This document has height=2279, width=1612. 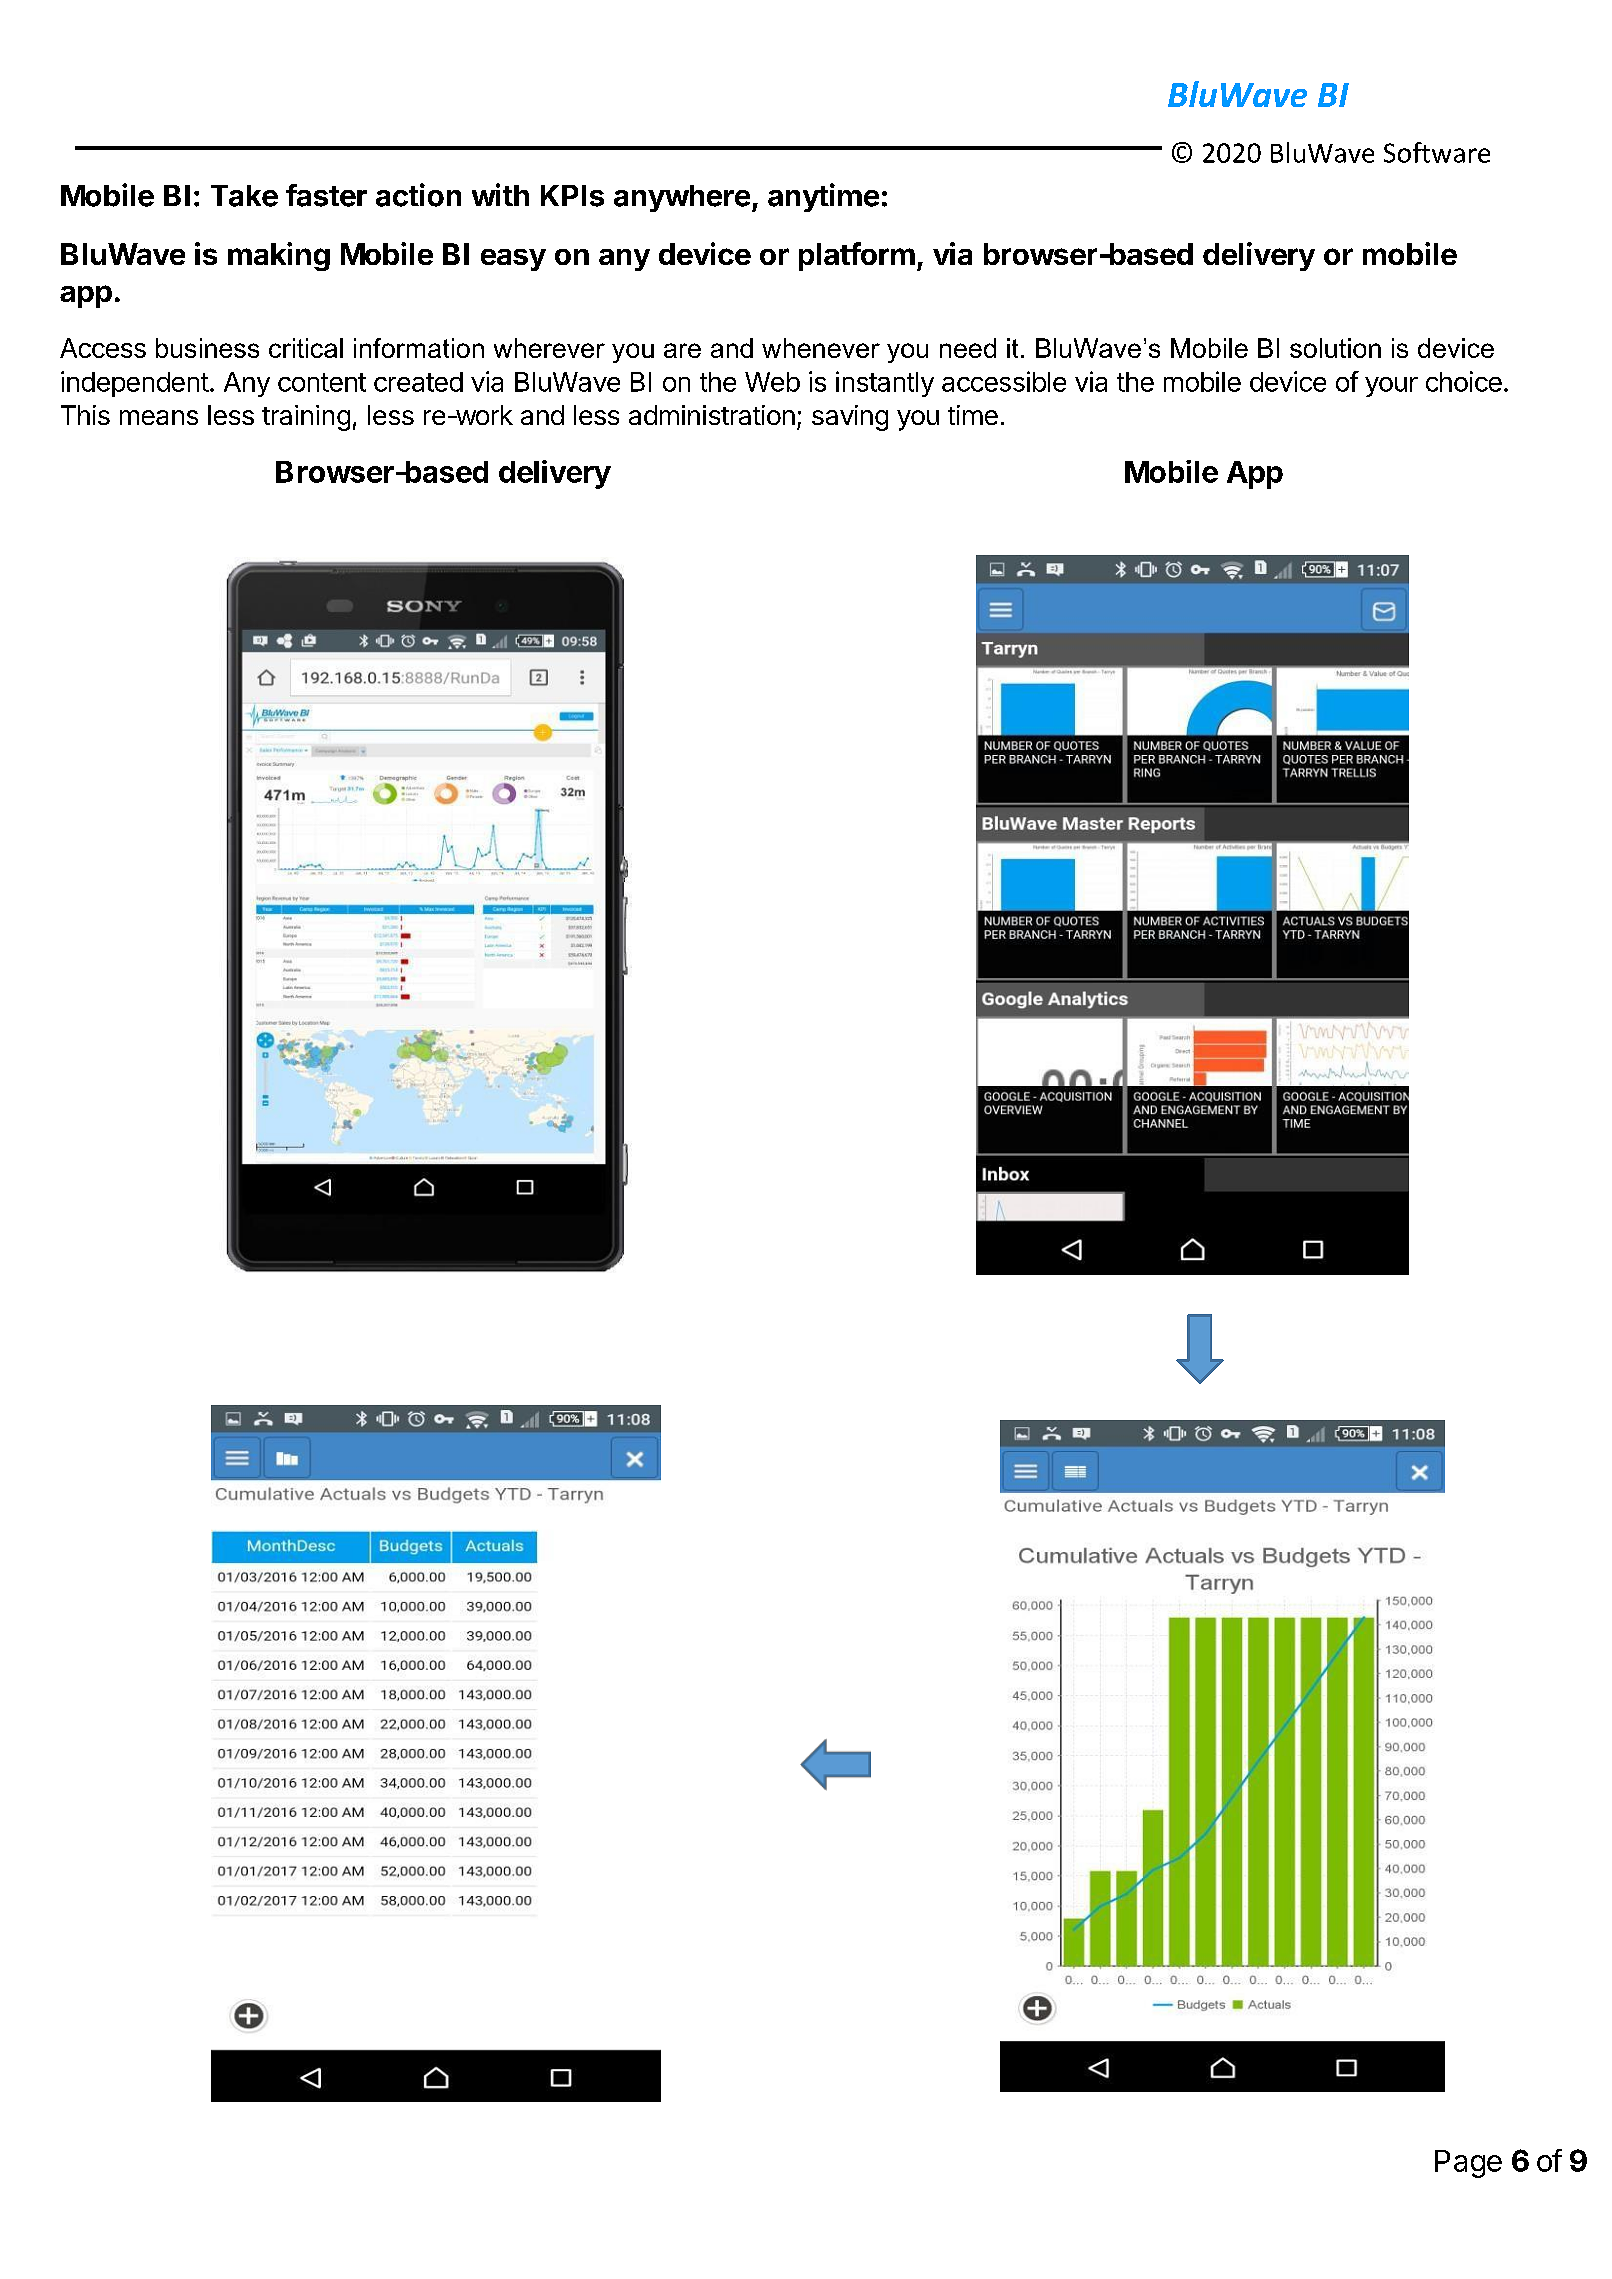 I want to click on means, so click(x=159, y=417).
